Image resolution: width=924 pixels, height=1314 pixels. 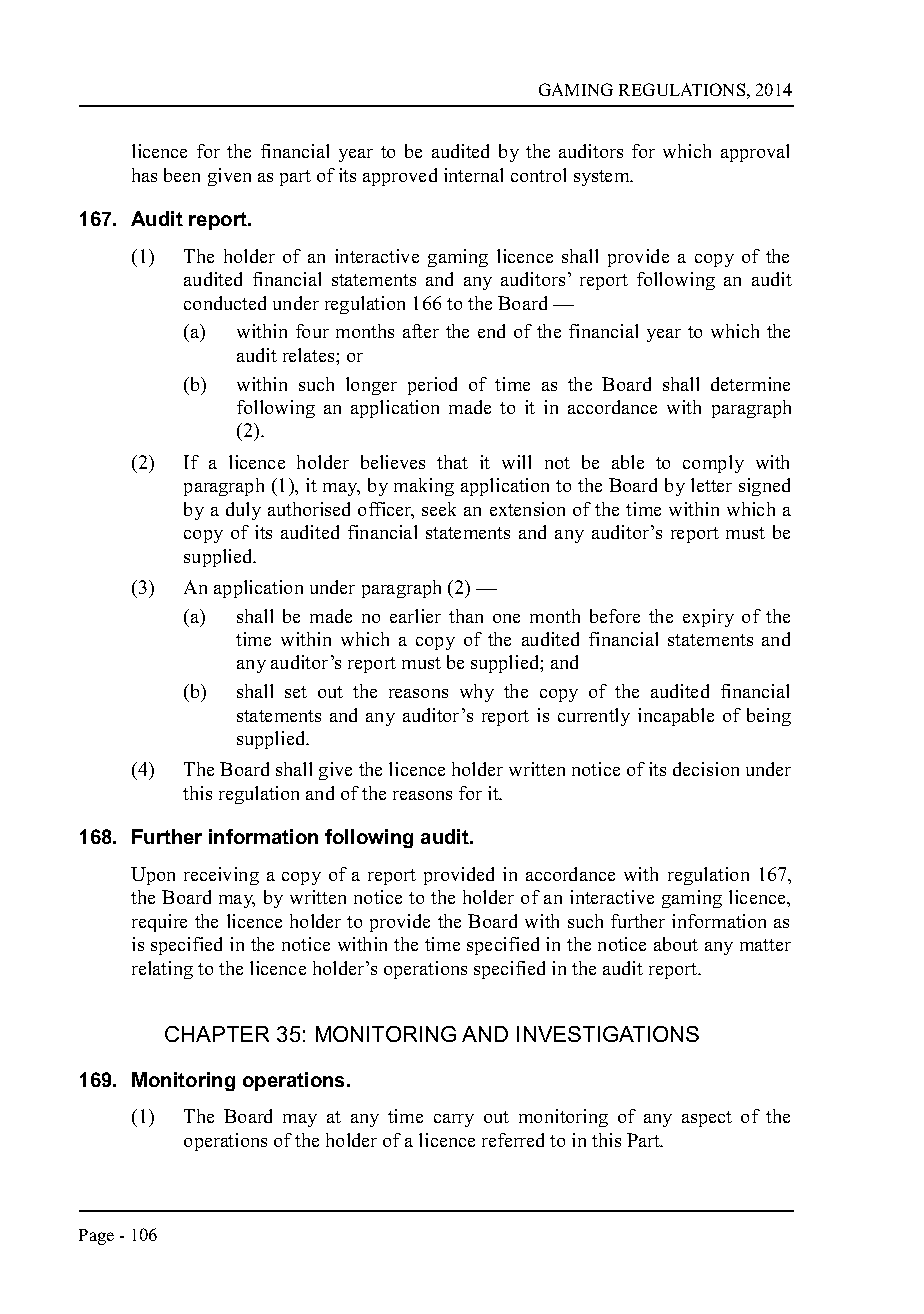 I want to click on INVESTIGATIONS, so click(x=608, y=1034).
